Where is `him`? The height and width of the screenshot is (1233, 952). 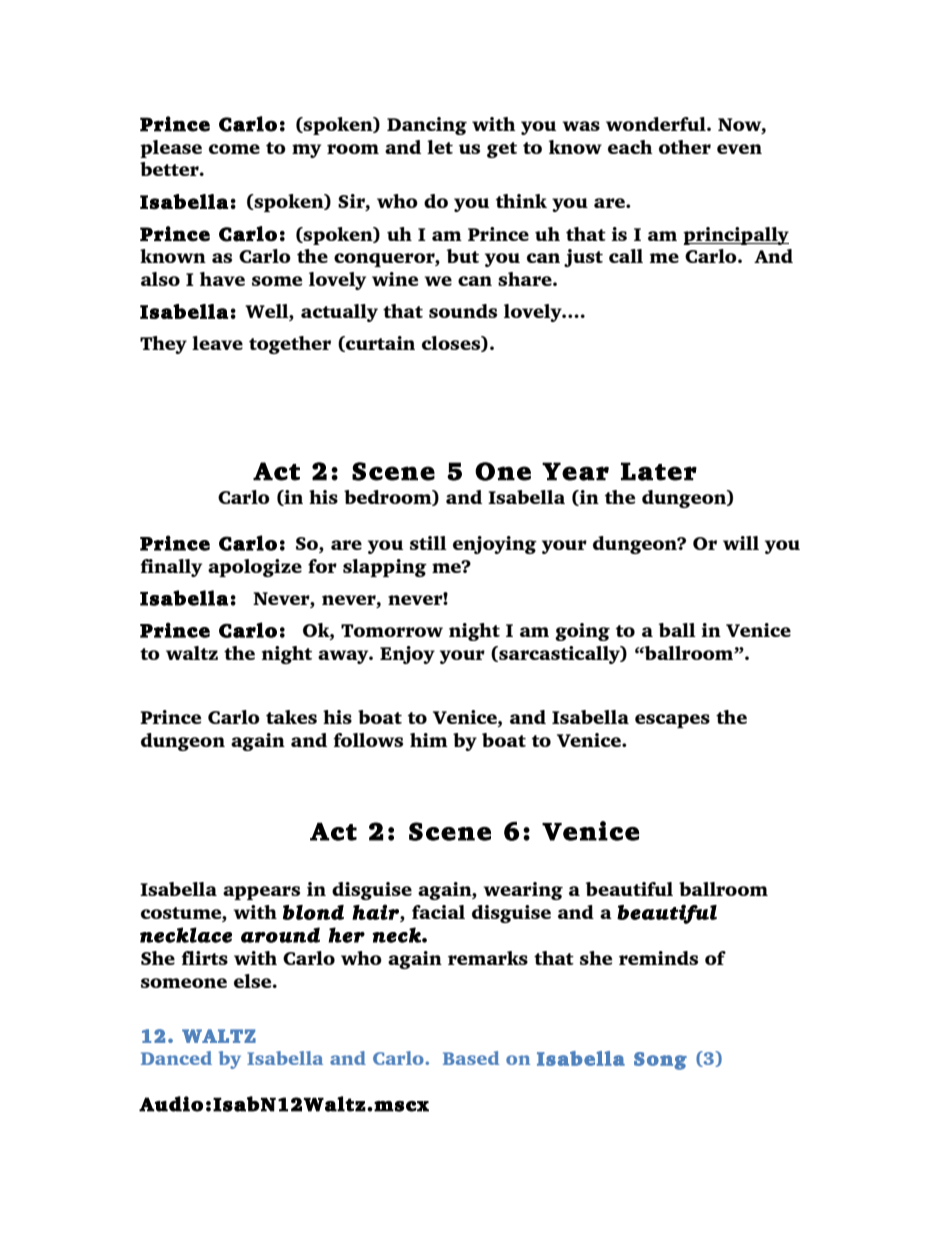
him is located at coordinates (429, 740).
